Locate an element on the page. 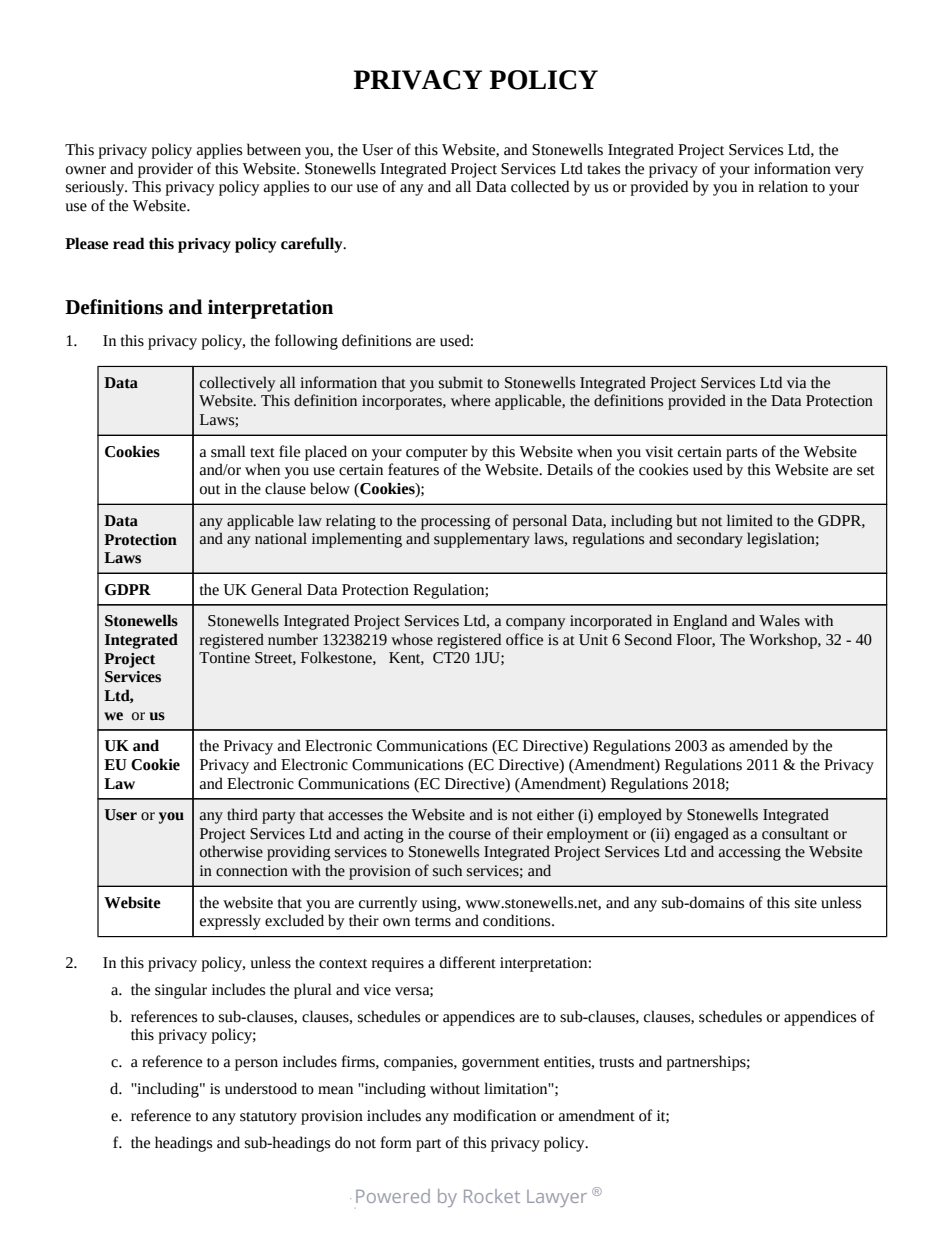 This document has height=1233, width=952. provider is located at coordinates (165, 170).
